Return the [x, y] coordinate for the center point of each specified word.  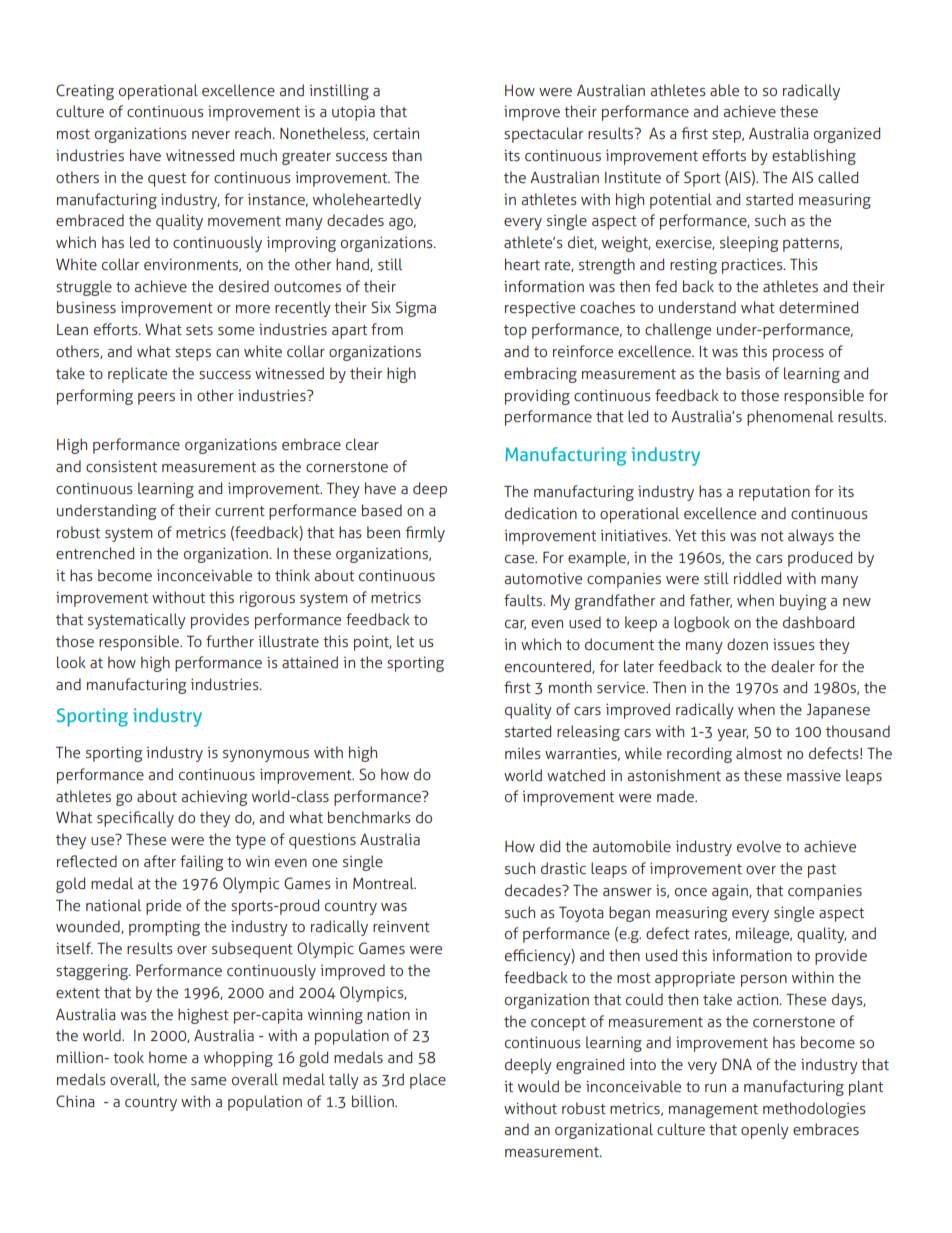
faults [524, 600]
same [208, 1081]
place [428, 1081]
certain [396, 133]
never [211, 135]
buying [803, 602]
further [230, 641]
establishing [814, 157]
